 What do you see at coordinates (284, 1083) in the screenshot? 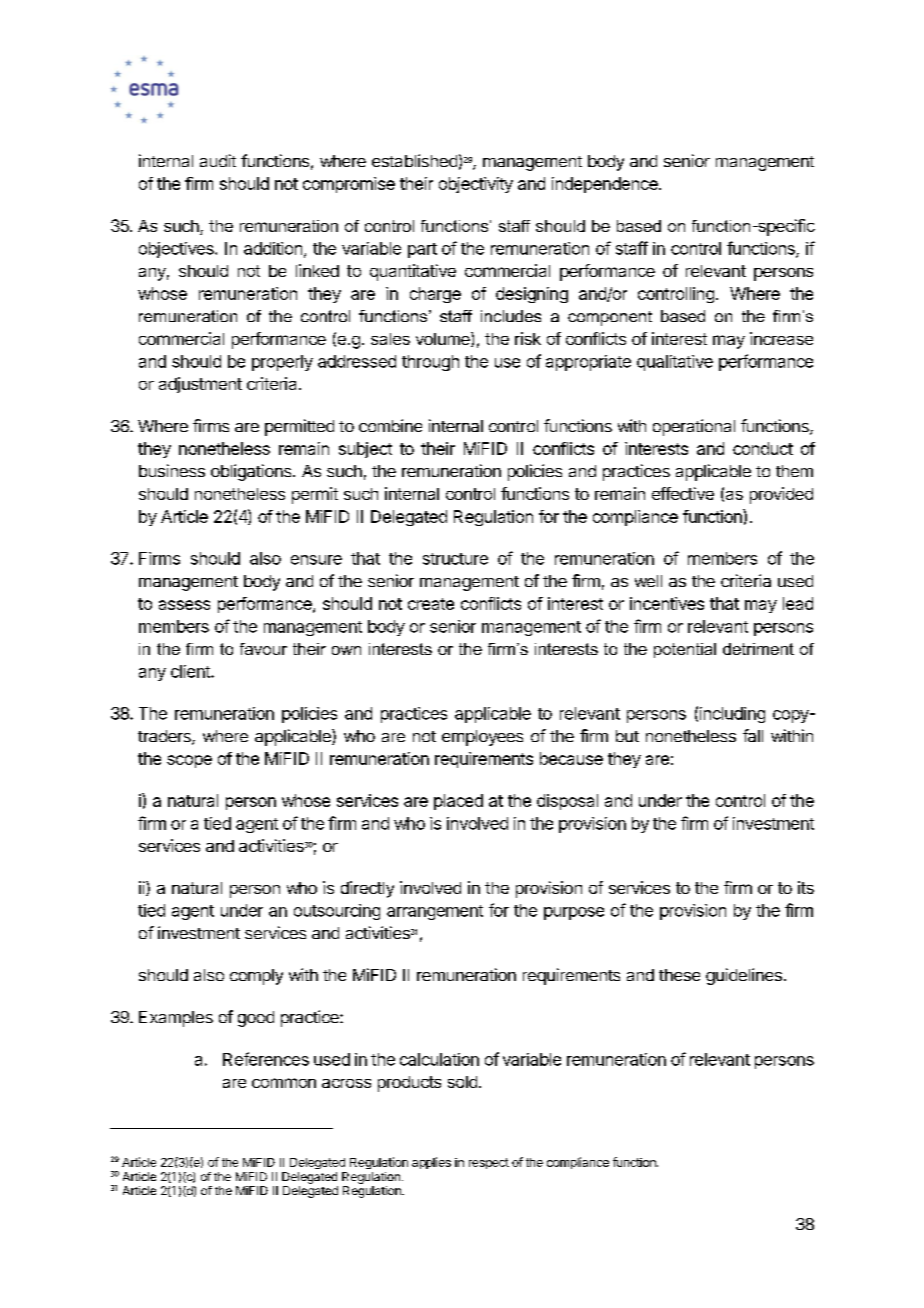
I see `common` at bounding box center [284, 1083].
